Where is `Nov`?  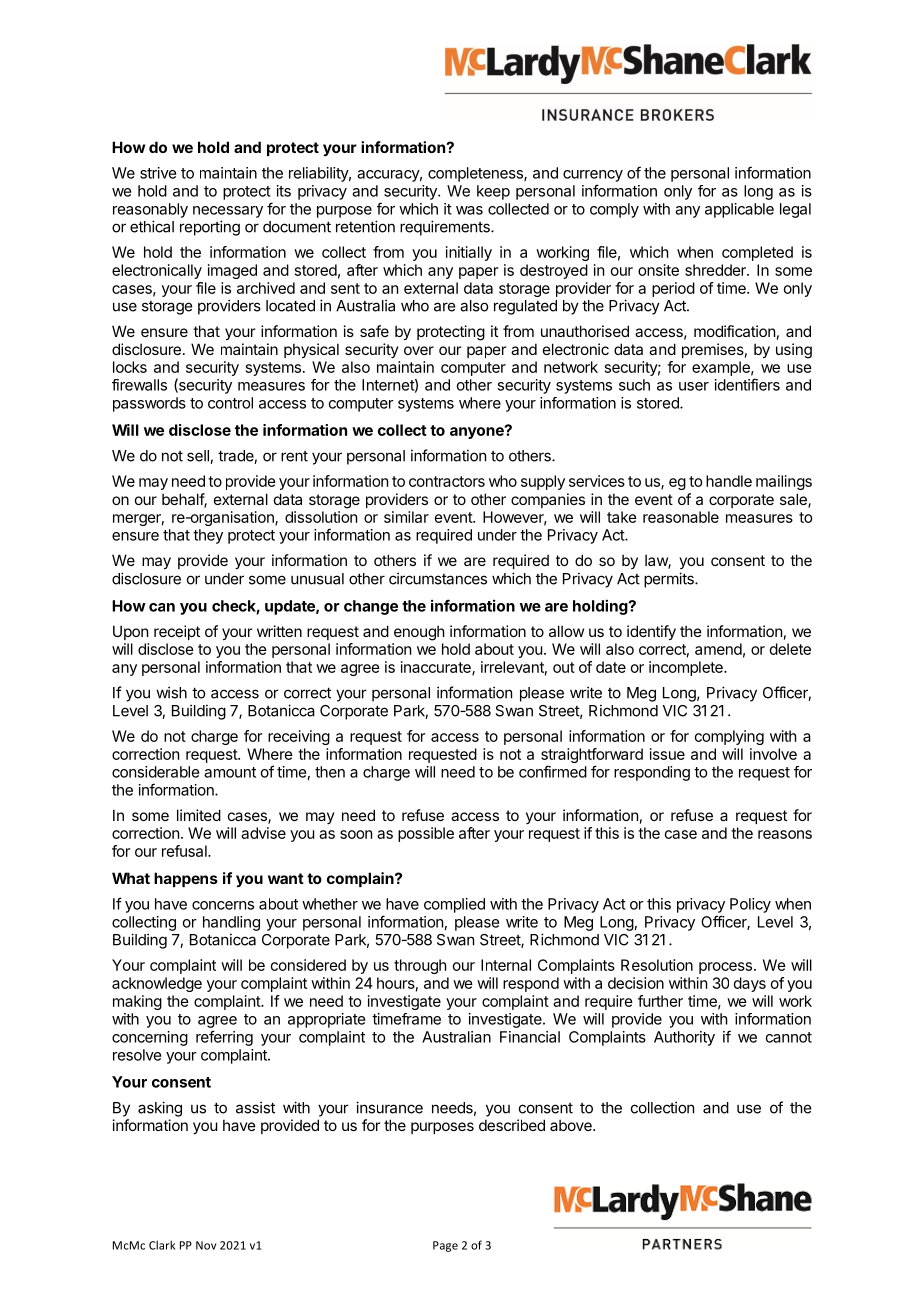 Nov is located at coordinates (206, 1245).
